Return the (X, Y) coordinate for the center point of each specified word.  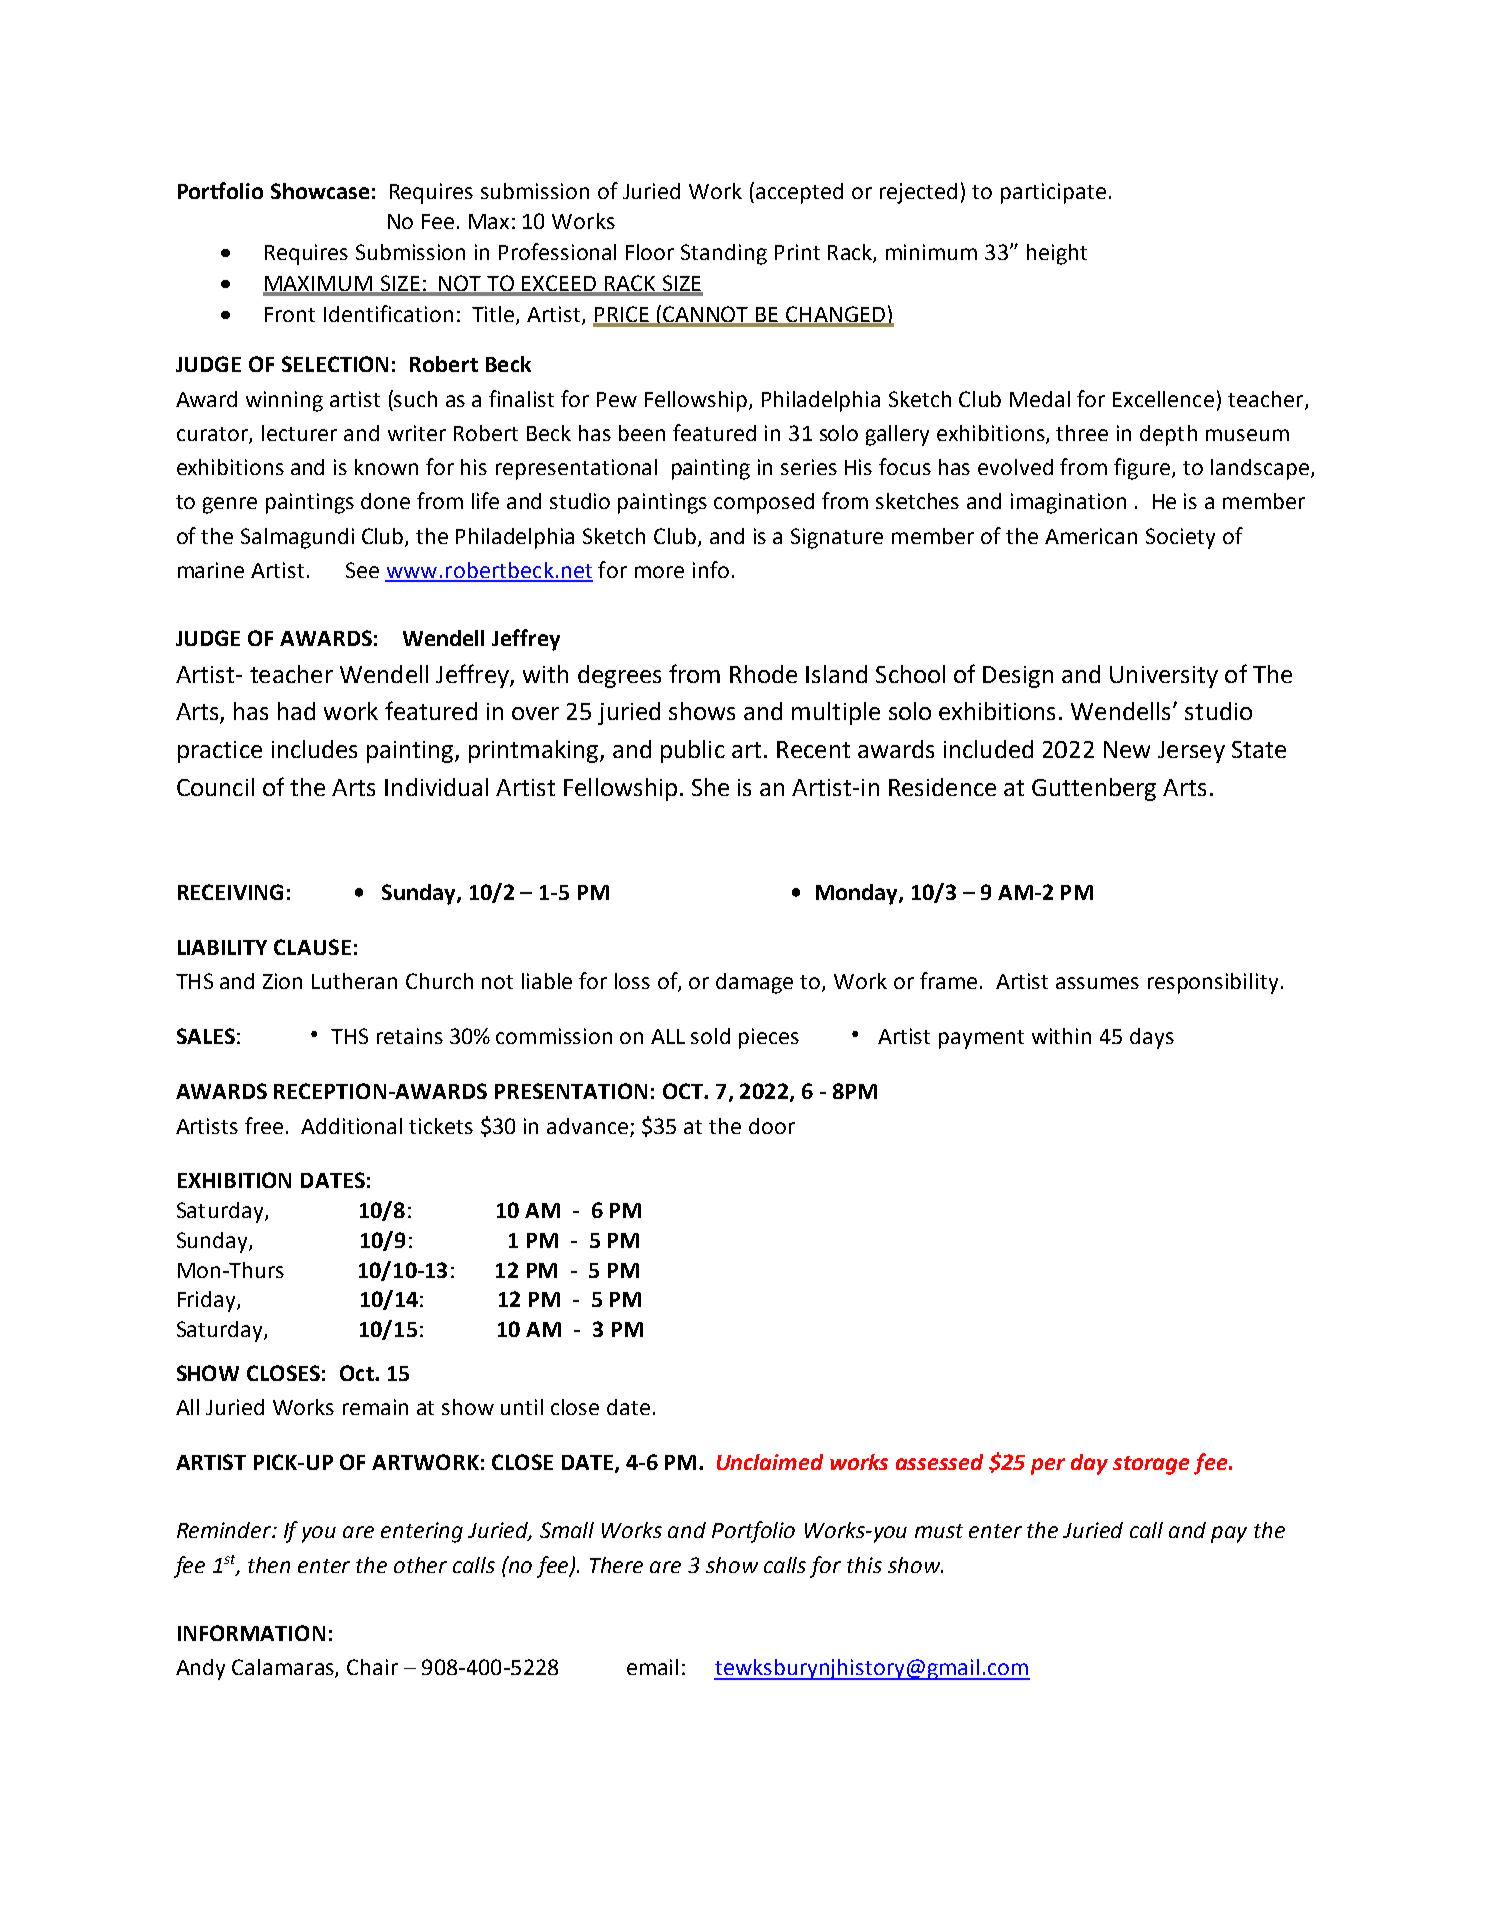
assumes (1097, 983)
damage (754, 983)
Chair (372, 1667)
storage (1151, 1465)
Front (290, 314)
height (1057, 254)
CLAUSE (312, 947)
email (652, 1667)
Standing (724, 254)
